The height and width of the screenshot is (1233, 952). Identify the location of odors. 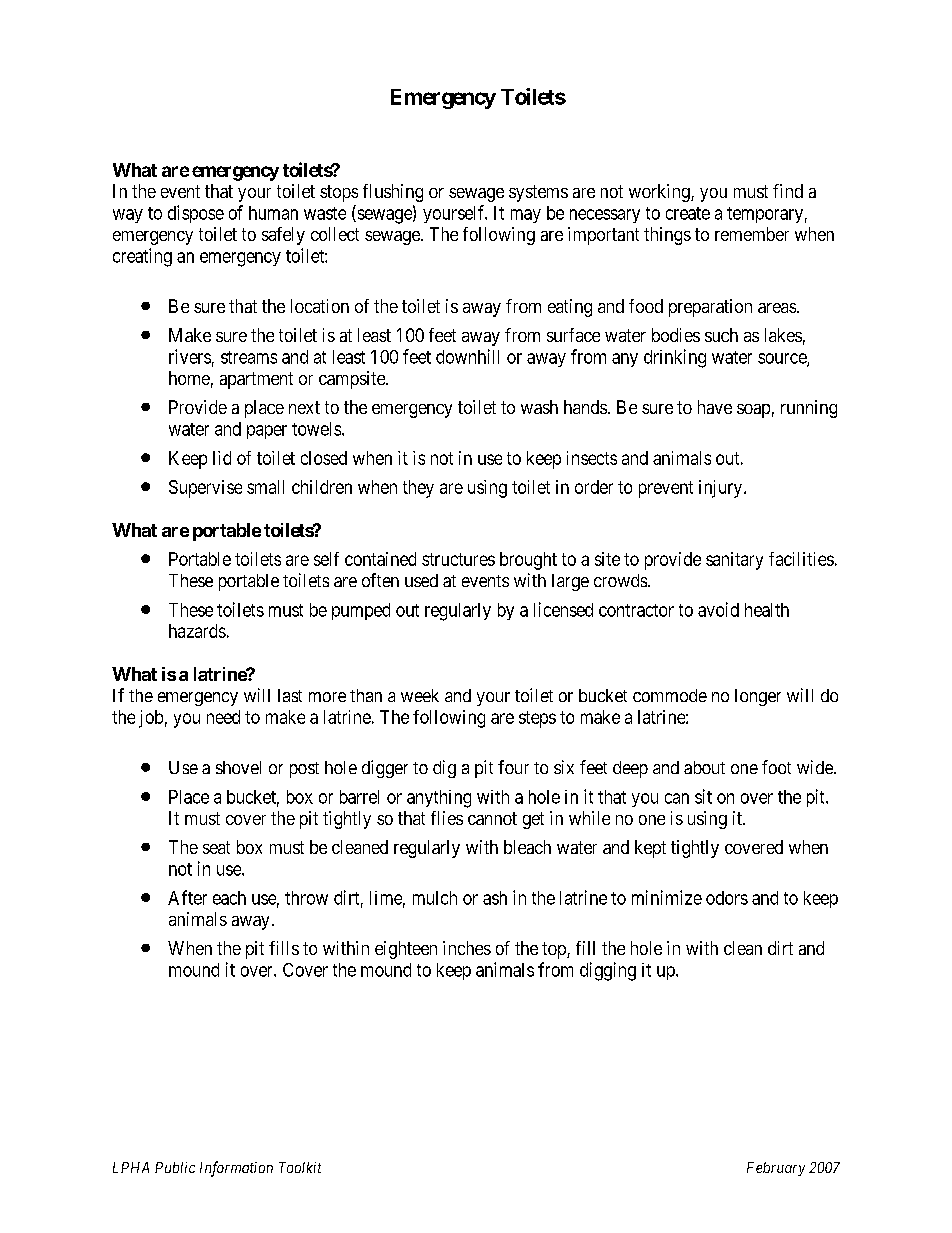
(727, 898).
